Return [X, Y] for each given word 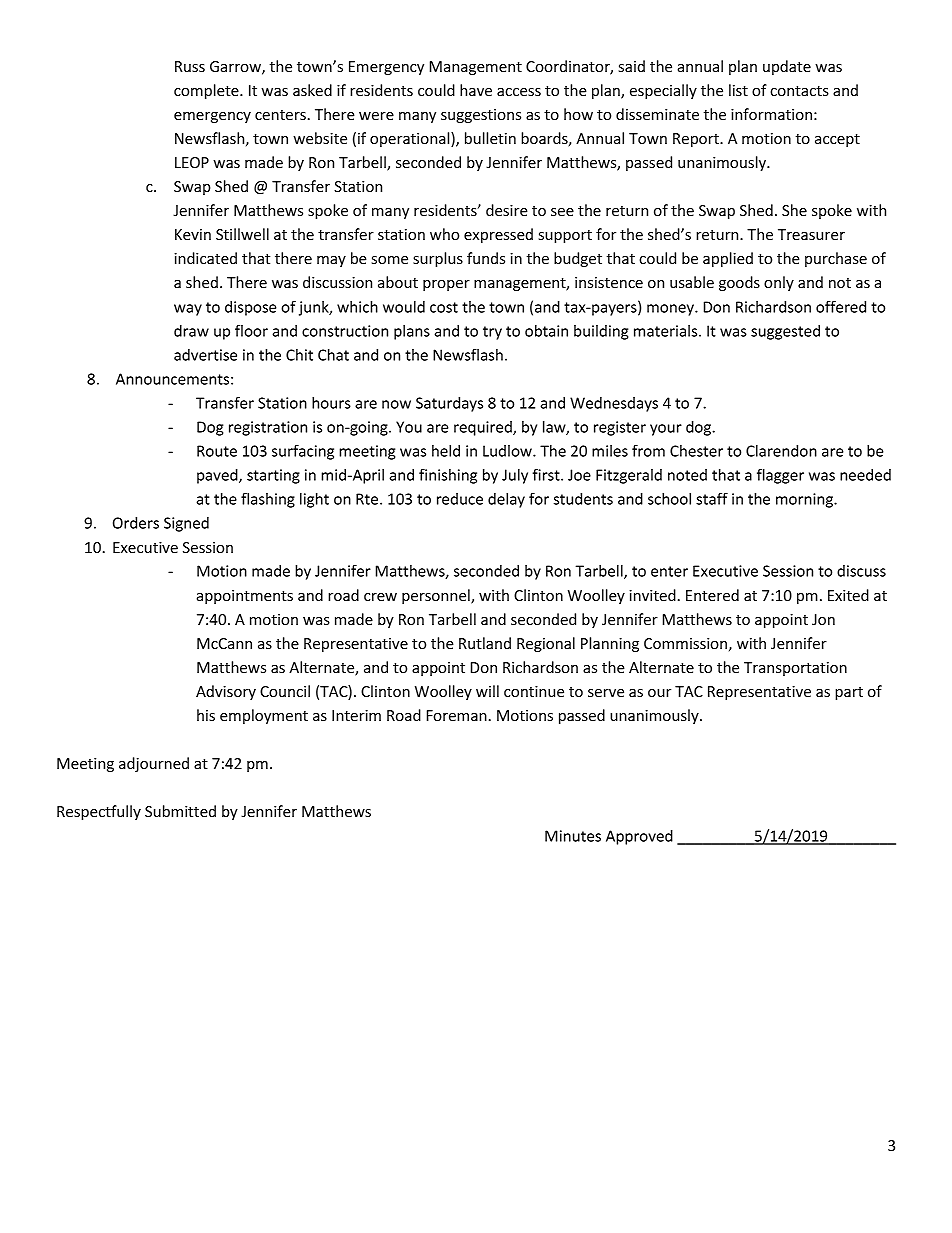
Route [217, 451]
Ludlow [508, 451]
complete [207, 91]
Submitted [180, 811]
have [476, 90]
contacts [799, 91]
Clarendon [781, 451]
